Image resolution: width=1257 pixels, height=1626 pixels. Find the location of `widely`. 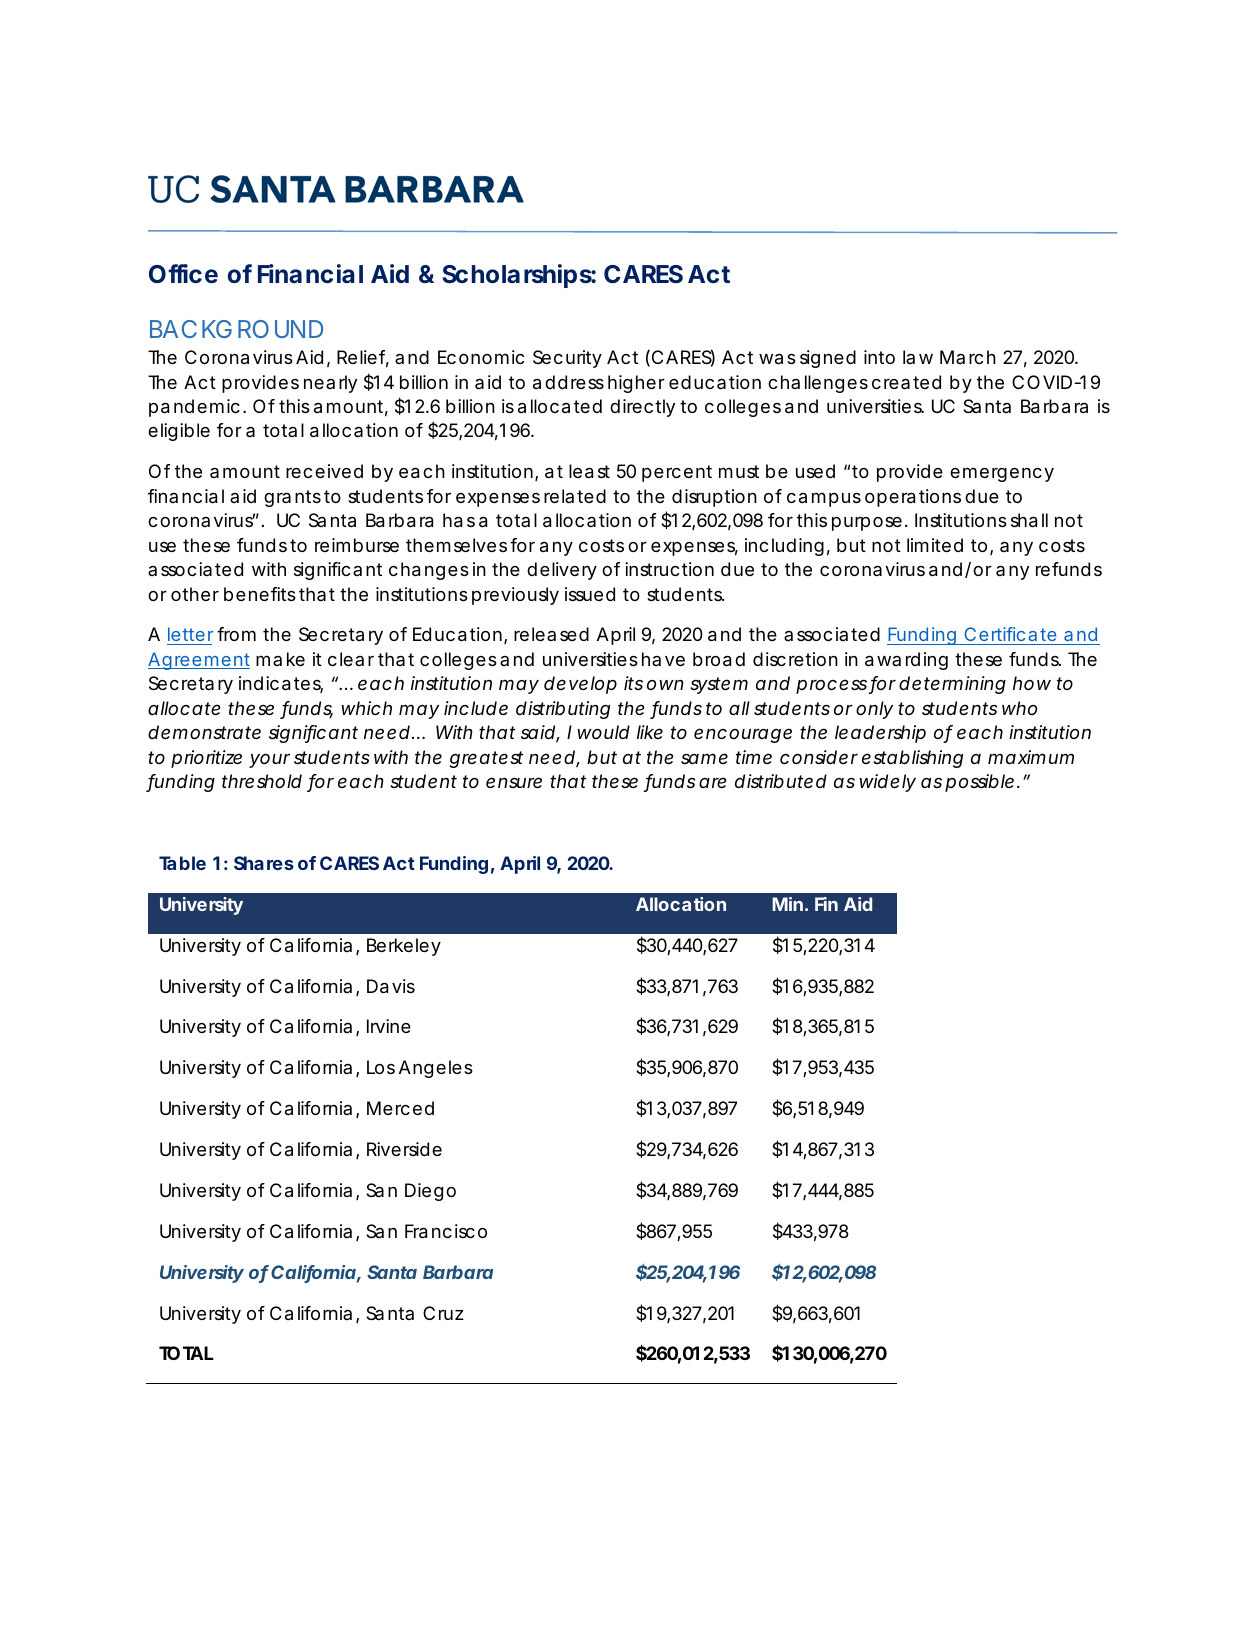

widely is located at coordinates (887, 783).
